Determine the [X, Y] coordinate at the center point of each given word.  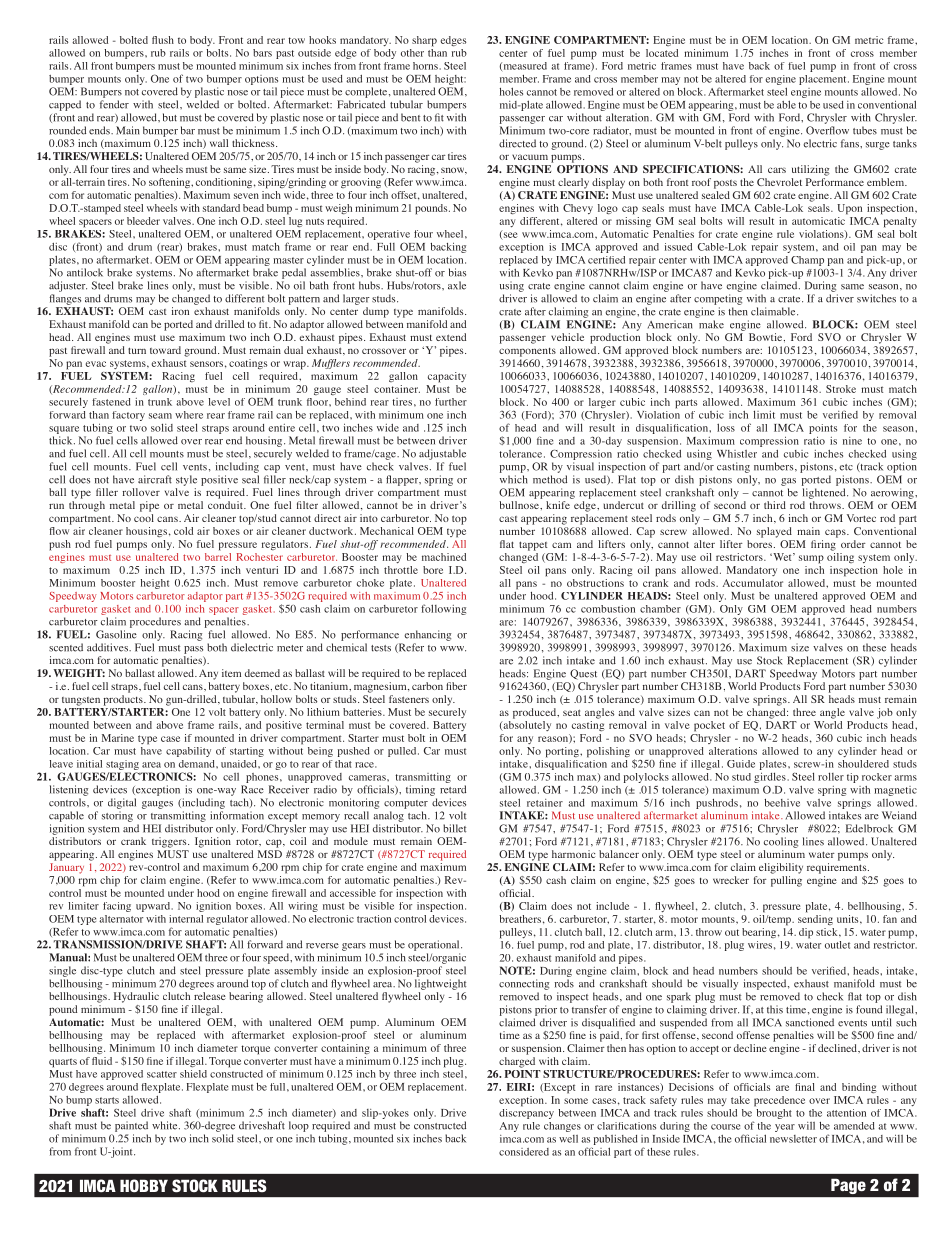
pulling [786, 881]
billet [454, 828]
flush [163, 40]
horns [425, 66]
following [443, 609]
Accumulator [753, 583]
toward [165, 350]
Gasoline [116, 634]
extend [451, 337]
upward [154, 907]
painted [131, 1126]
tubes [865, 130]
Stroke [841, 389]
